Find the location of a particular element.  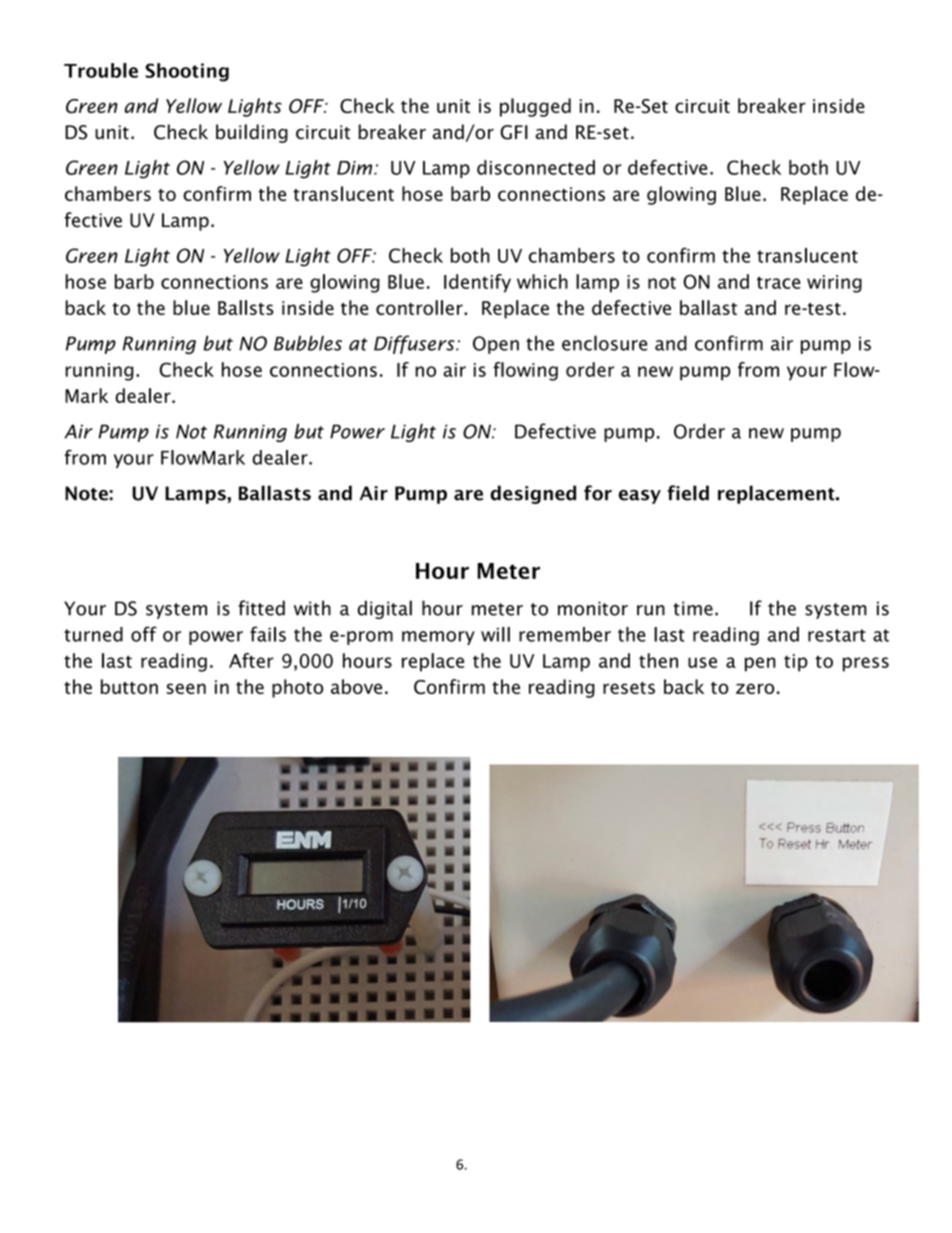

Bubbles is located at coordinates (308, 343).
